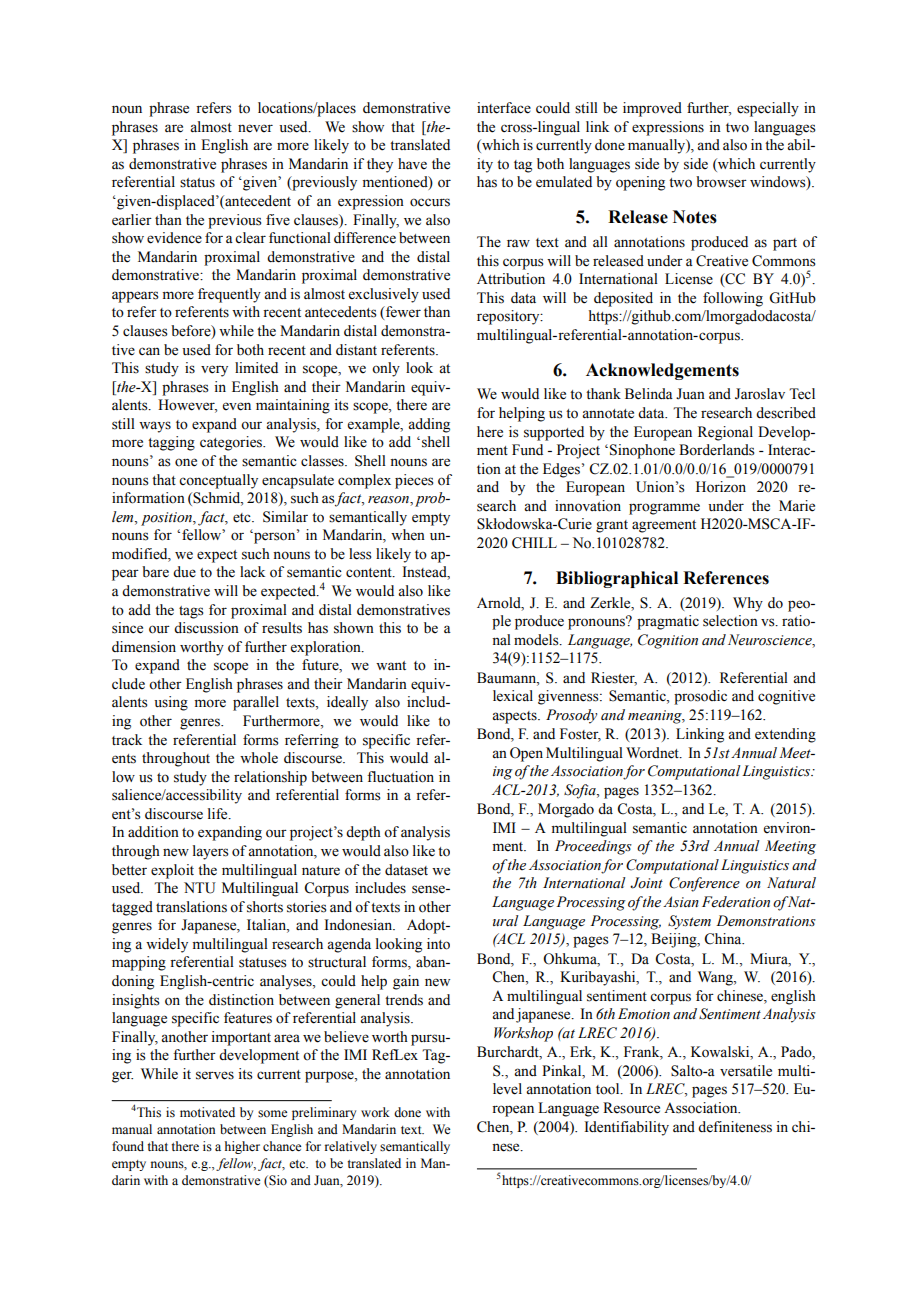 The height and width of the screenshot is (1308, 924). I want to click on discussion, so click(206, 628).
